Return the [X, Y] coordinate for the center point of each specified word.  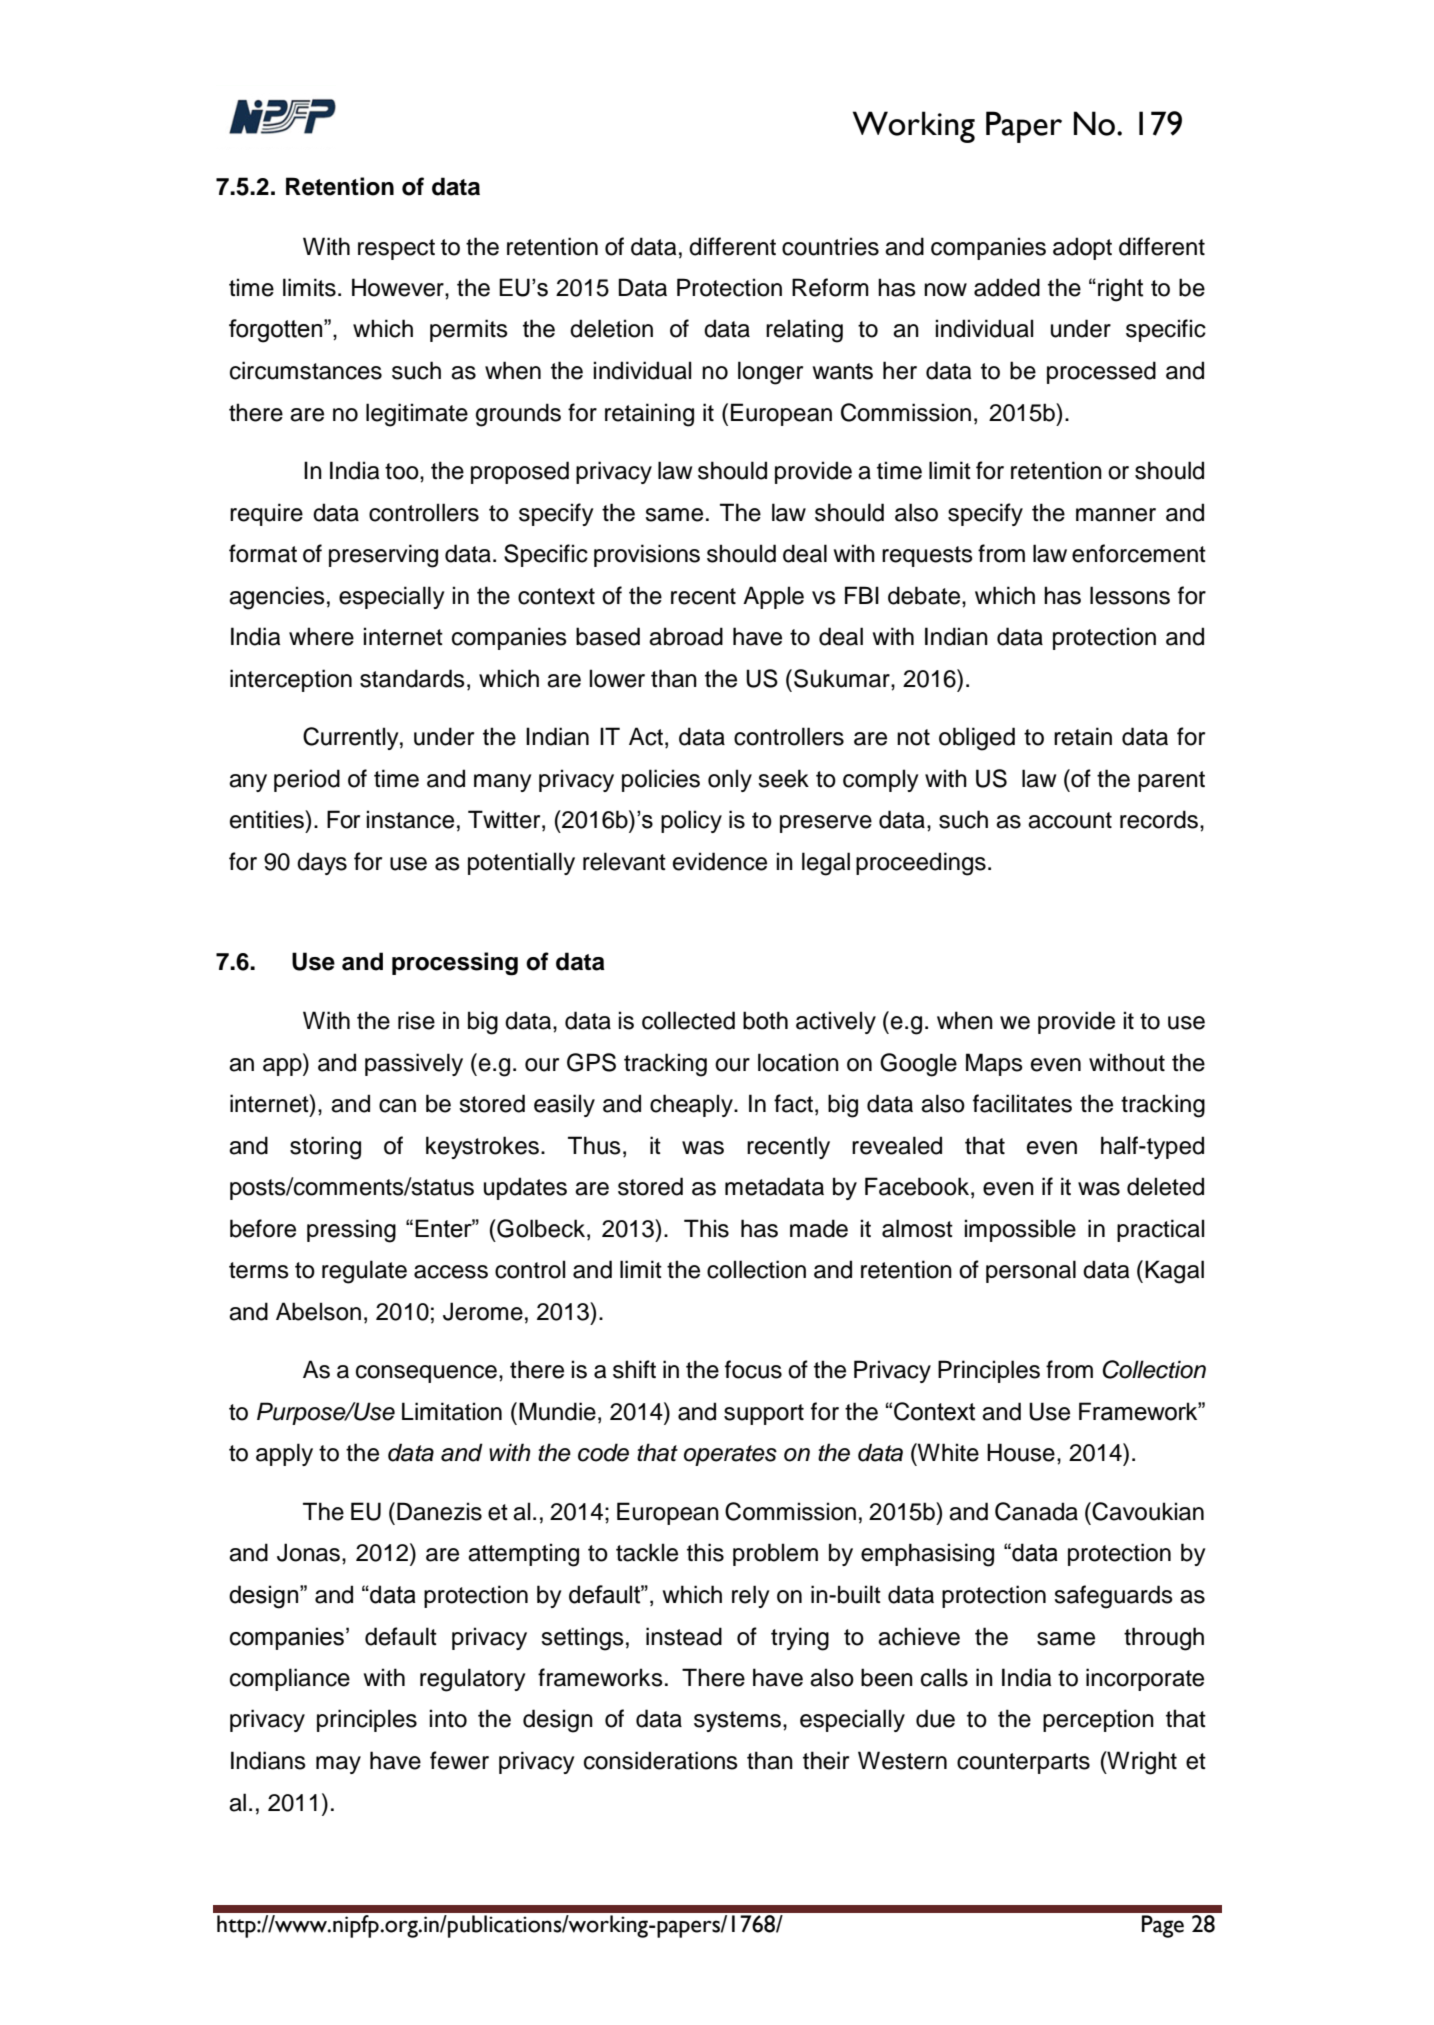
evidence [720, 861]
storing [325, 1148]
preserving [383, 556]
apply [284, 1454]
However [399, 287]
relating [804, 331]
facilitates [1022, 1103]
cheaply [692, 1105]
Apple [773, 597]
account [1070, 820]
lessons [1130, 595]
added [1007, 287]
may [338, 1765]
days [322, 863]
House [1021, 1452]
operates [730, 1455]
